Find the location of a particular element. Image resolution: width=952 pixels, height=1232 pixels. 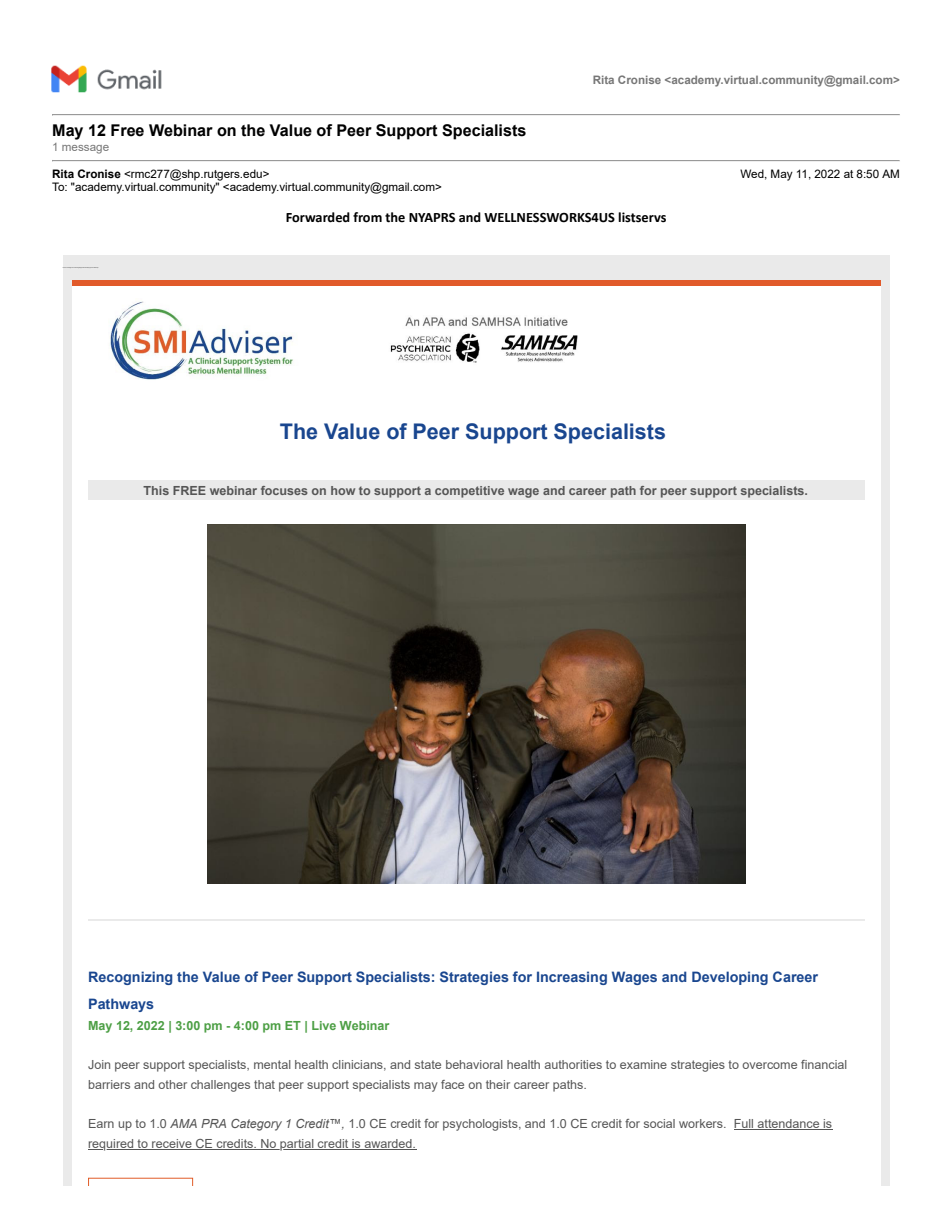

Live is located at coordinates (324, 1025).
